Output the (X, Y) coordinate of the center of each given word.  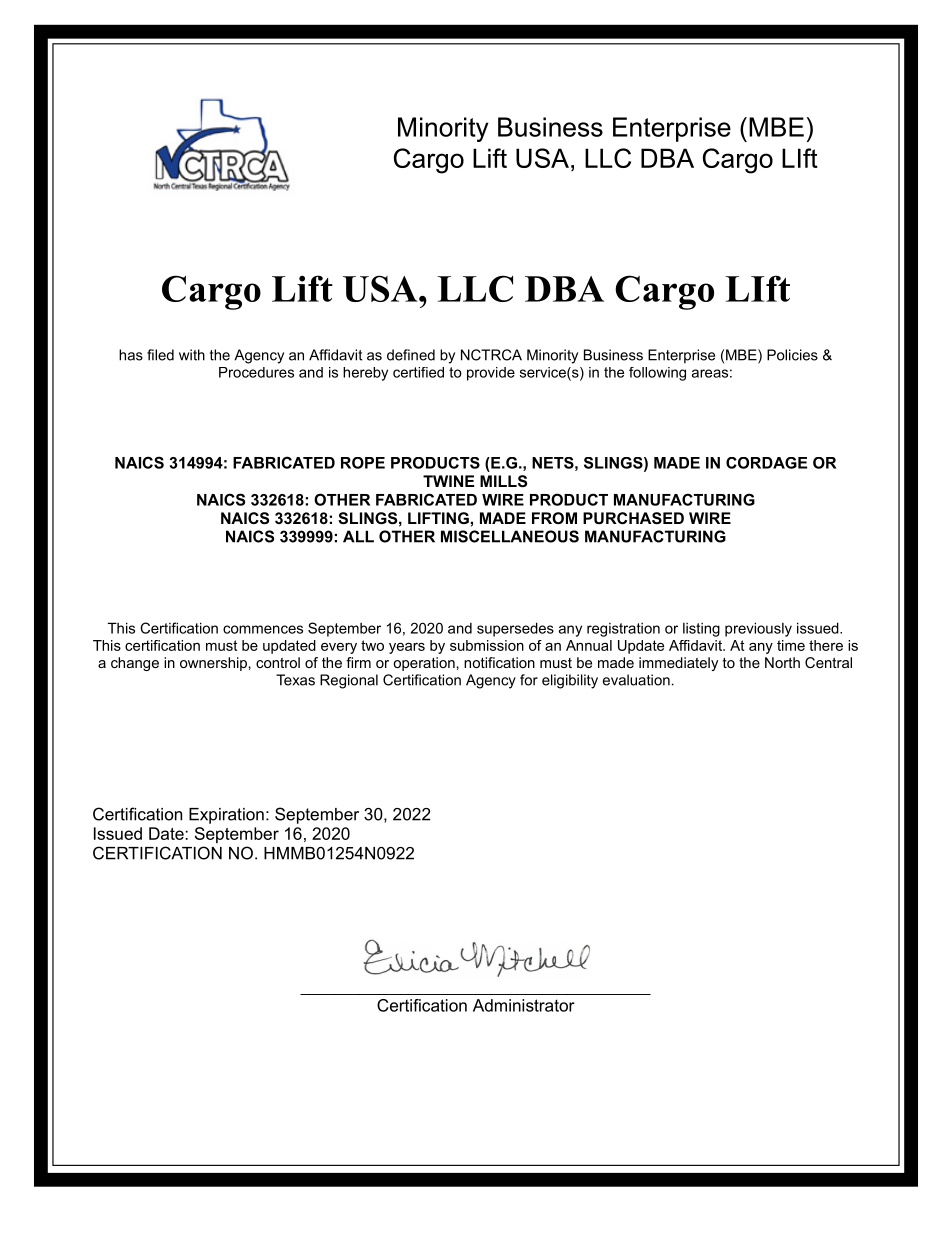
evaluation (636, 680)
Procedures (256, 372)
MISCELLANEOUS (510, 536)
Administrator (524, 1005)
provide (491, 374)
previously (758, 629)
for (529, 680)
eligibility (570, 681)
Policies (792, 355)
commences (263, 629)
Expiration (226, 816)
